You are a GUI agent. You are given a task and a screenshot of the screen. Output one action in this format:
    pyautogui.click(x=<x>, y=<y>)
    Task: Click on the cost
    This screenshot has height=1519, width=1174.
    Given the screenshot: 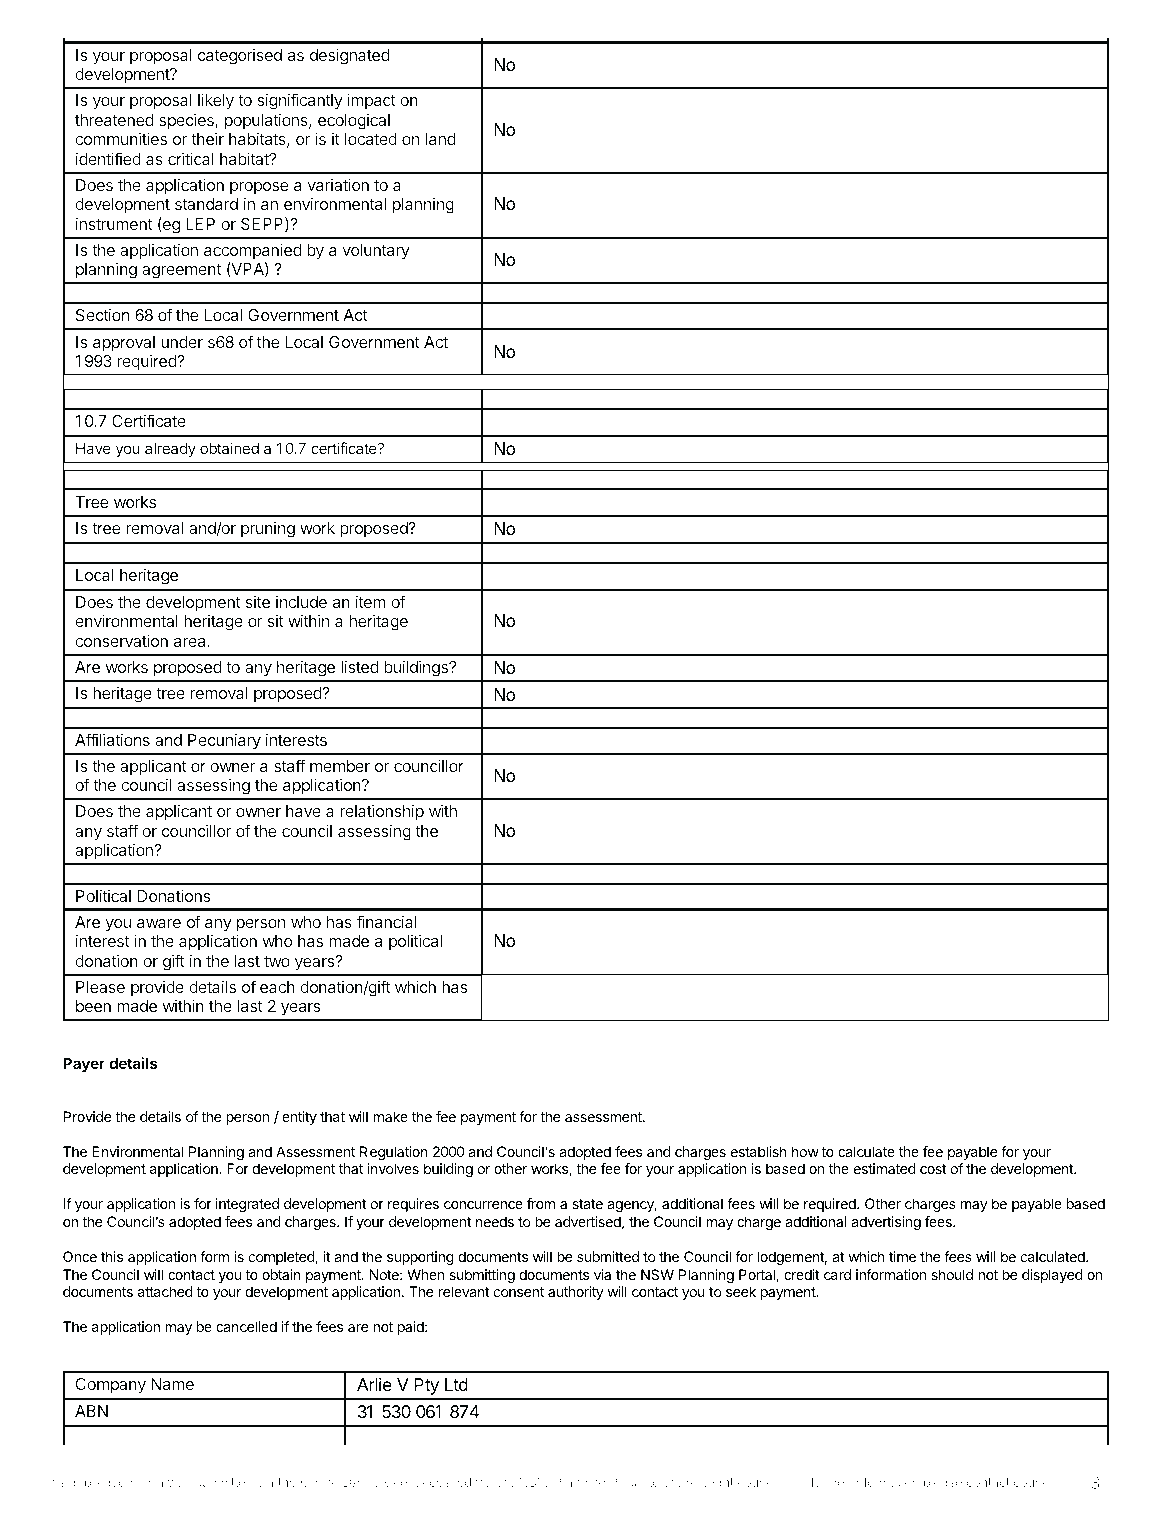 What is the action you would take?
    pyautogui.click(x=933, y=1169)
